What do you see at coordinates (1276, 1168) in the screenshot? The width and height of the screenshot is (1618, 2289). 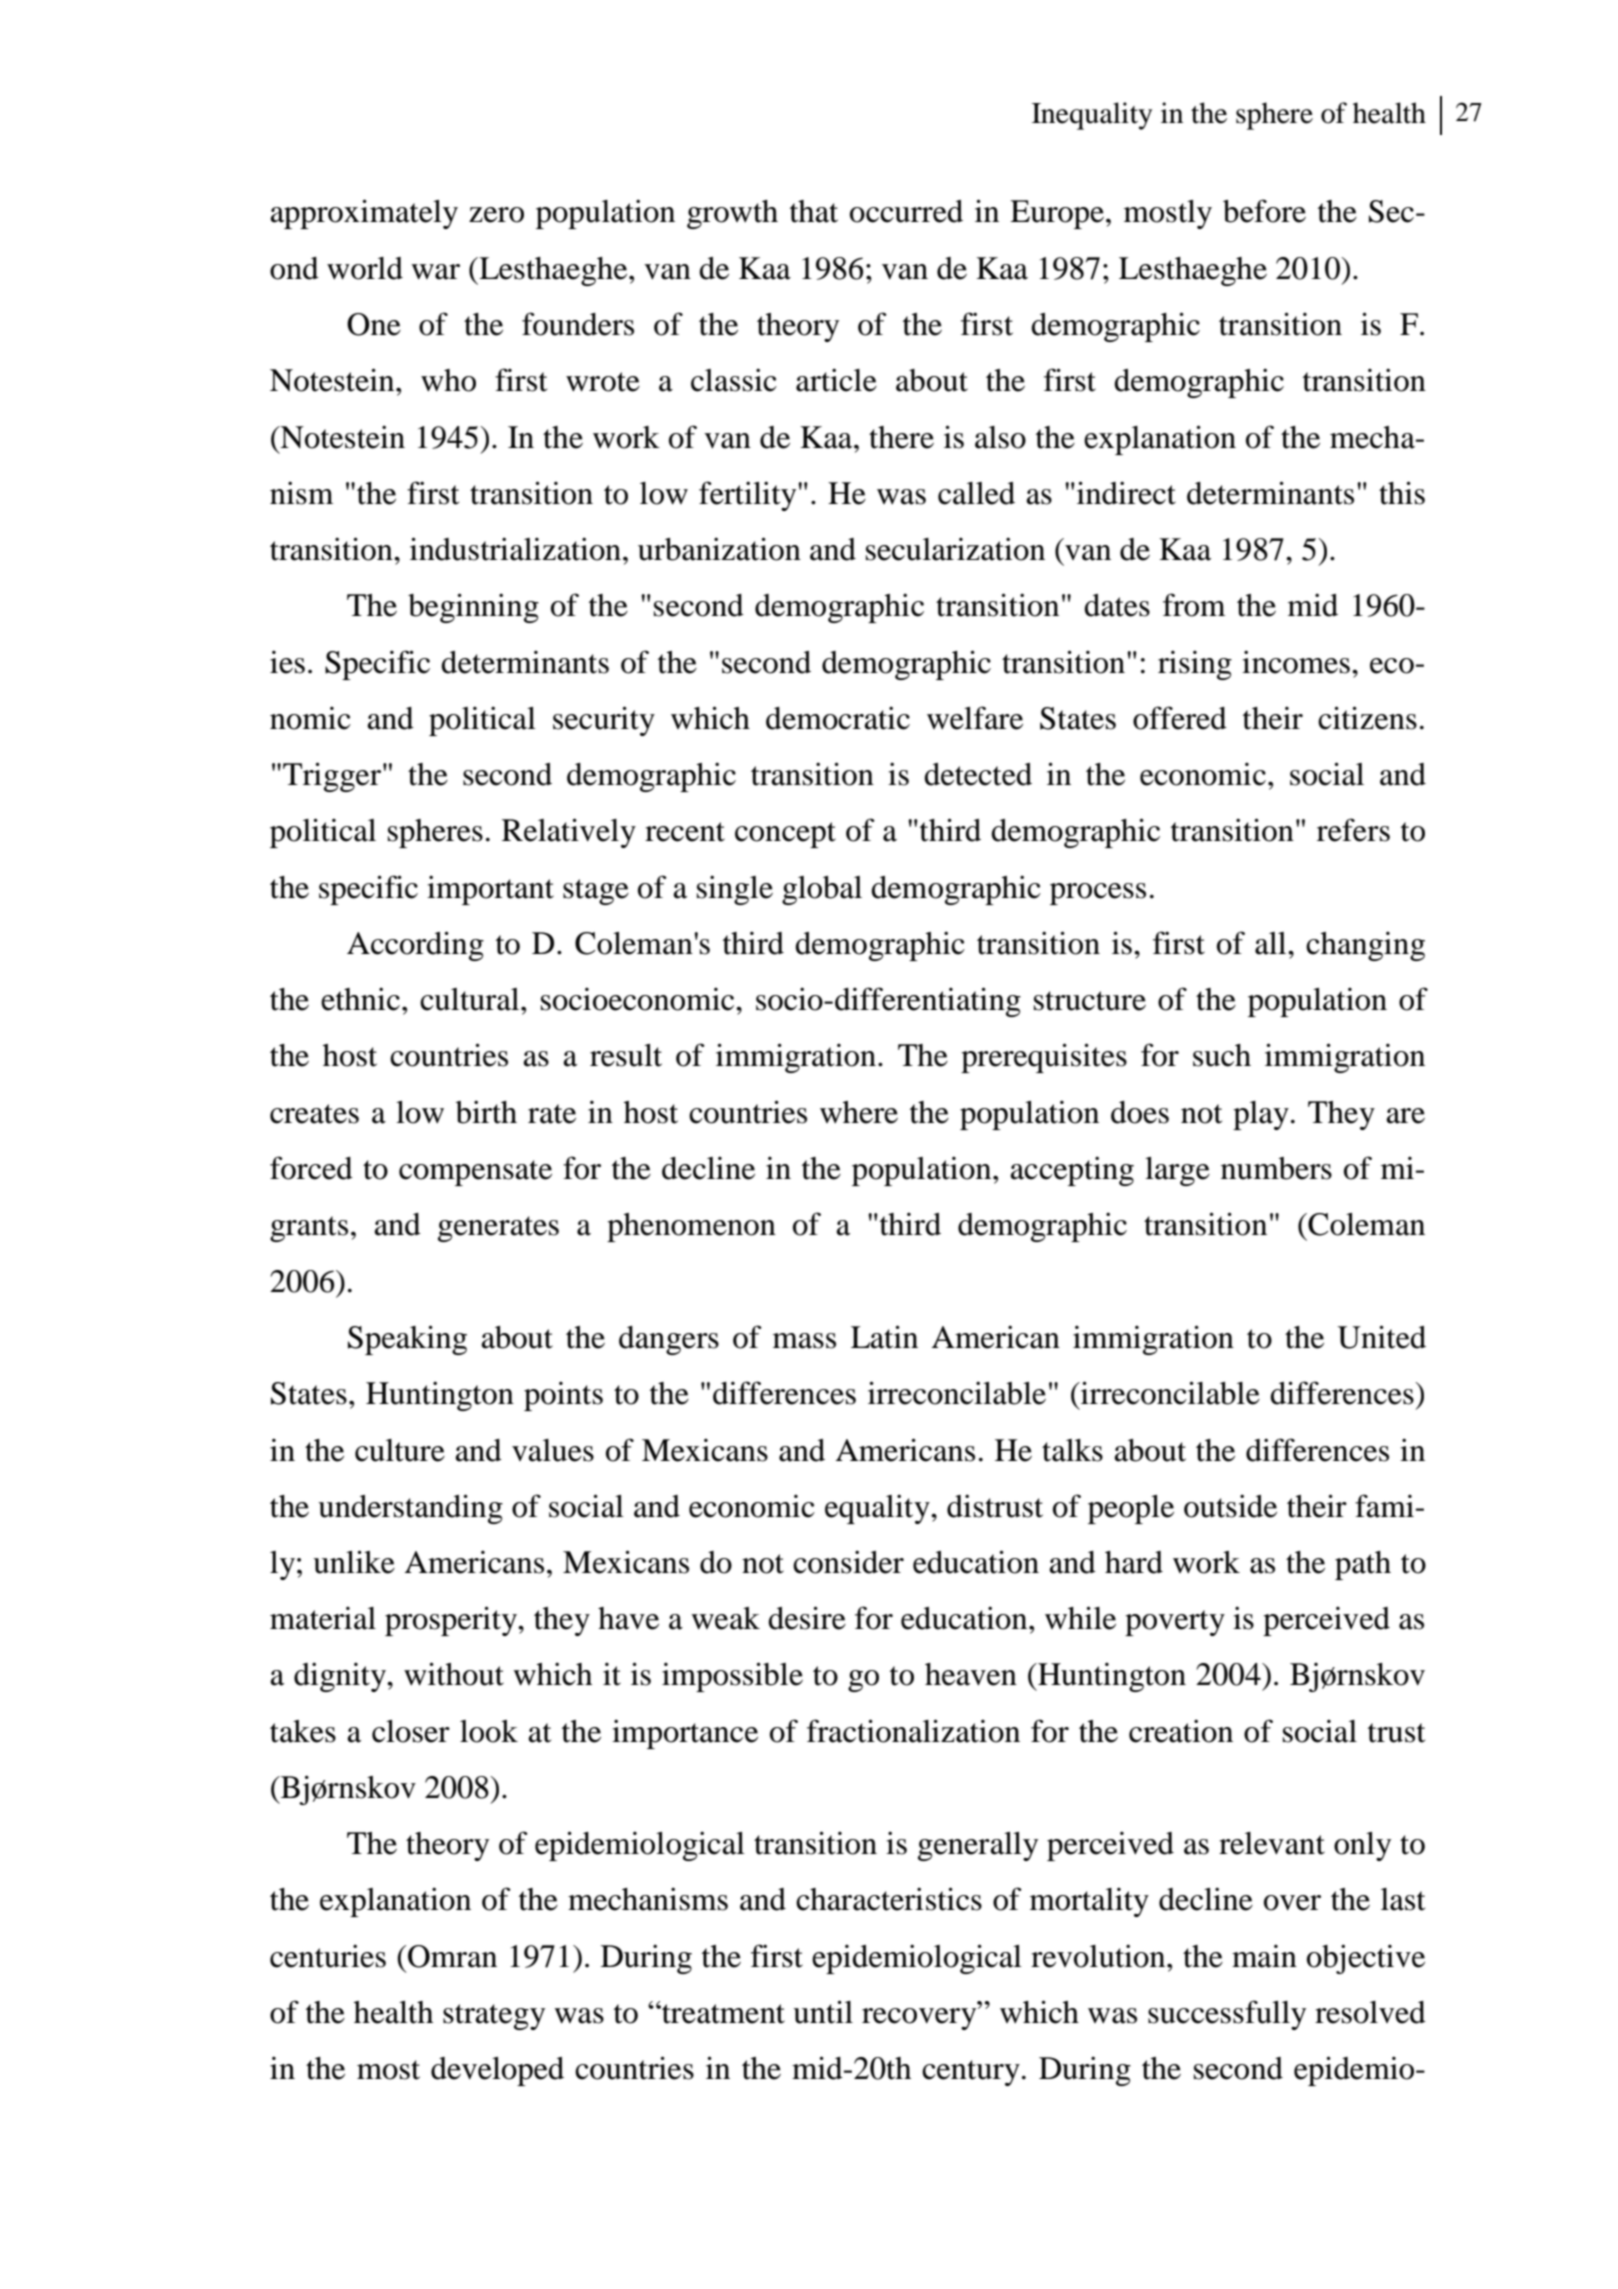 I see `numbers` at bounding box center [1276, 1168].
